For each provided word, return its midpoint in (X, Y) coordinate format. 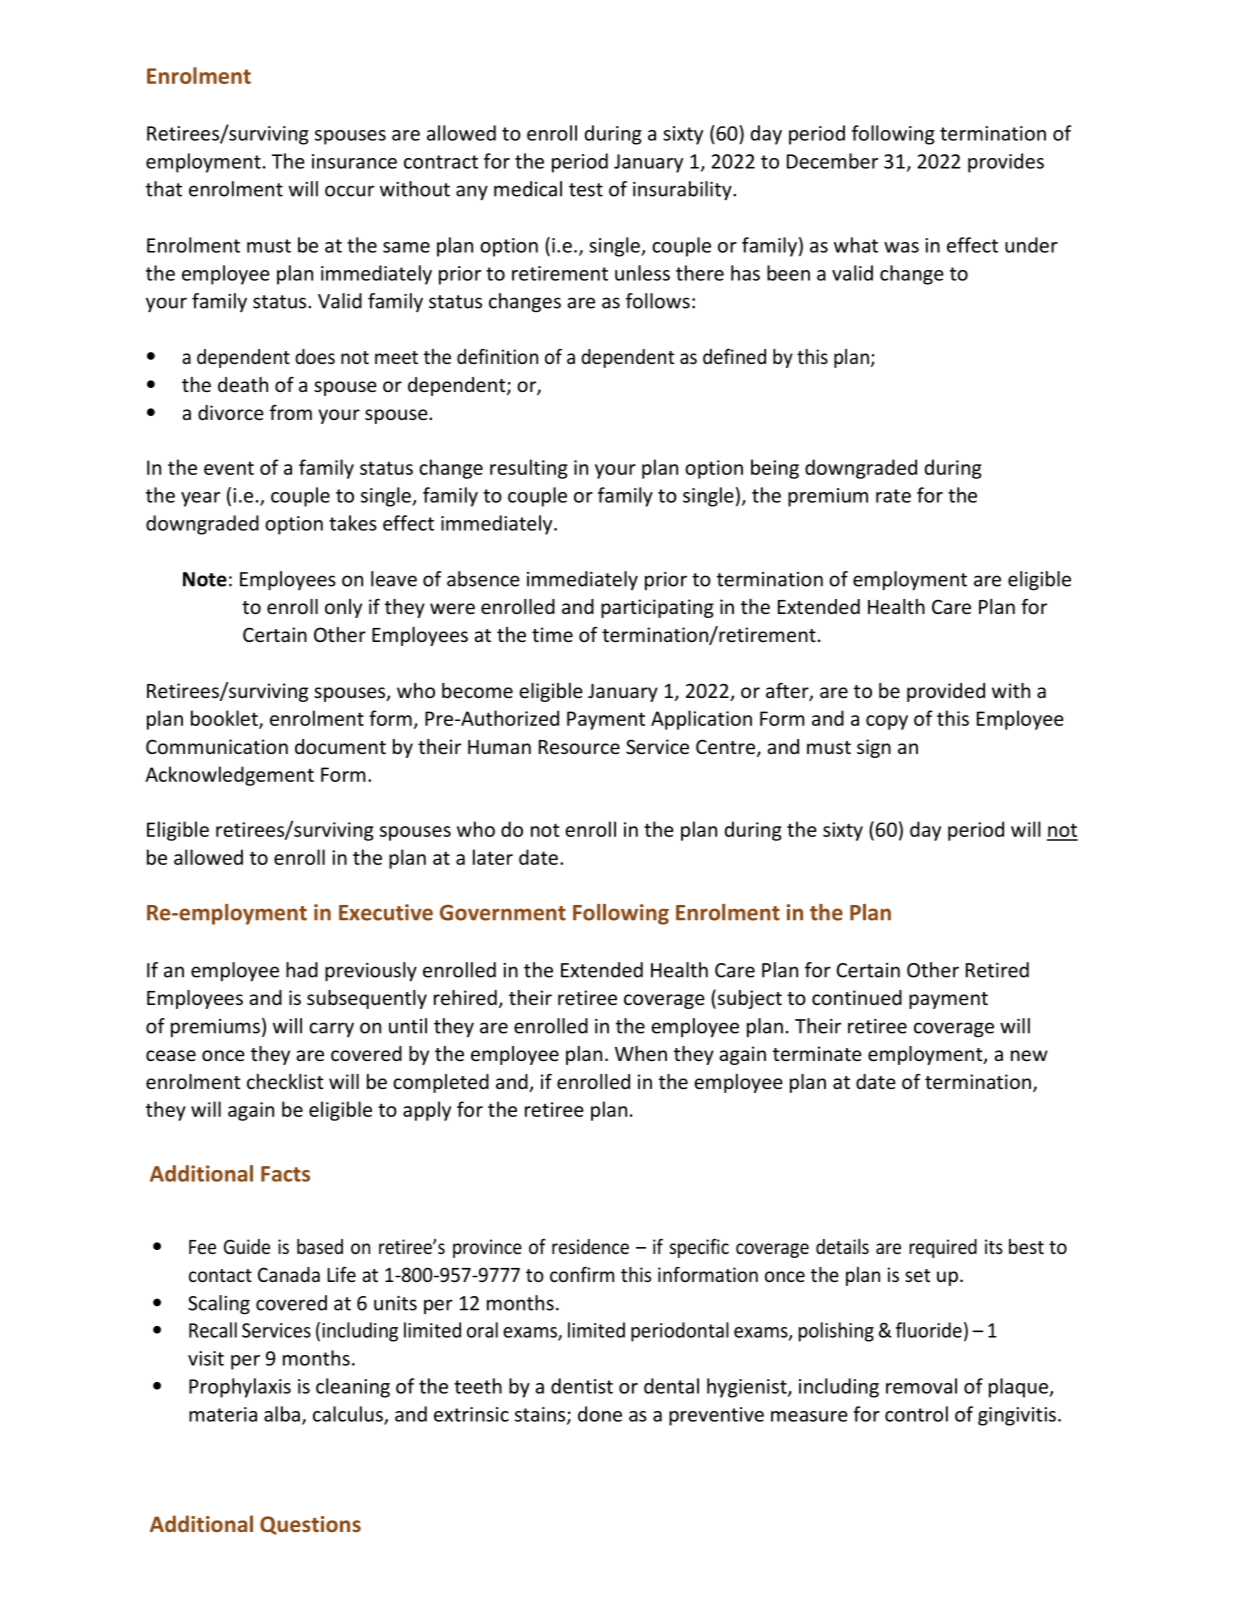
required (943, 1248)
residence (590, 1246)
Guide (247, 1246)
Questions (310, 1525)
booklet (225, 719)
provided (946, 692)
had (302, 970)
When (641, 1053)
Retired (997, 970)
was (901, 247)
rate (893, 496)
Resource (579, 747)
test (586, 190)
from (291, 412)
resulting (529, 469)
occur (349, 191)
